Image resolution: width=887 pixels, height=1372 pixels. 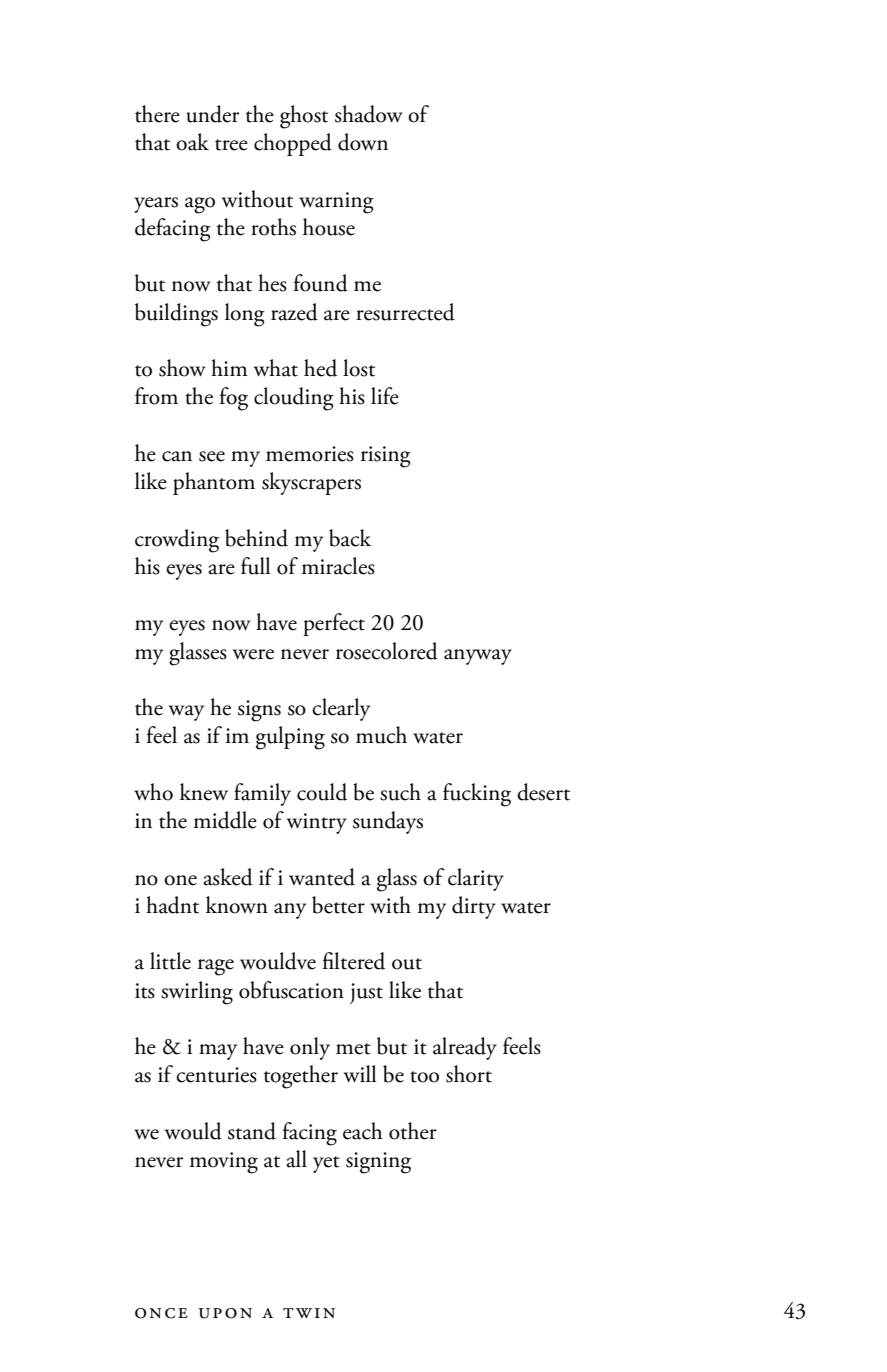 I want to click on oak, so click(x=192, y=142).
